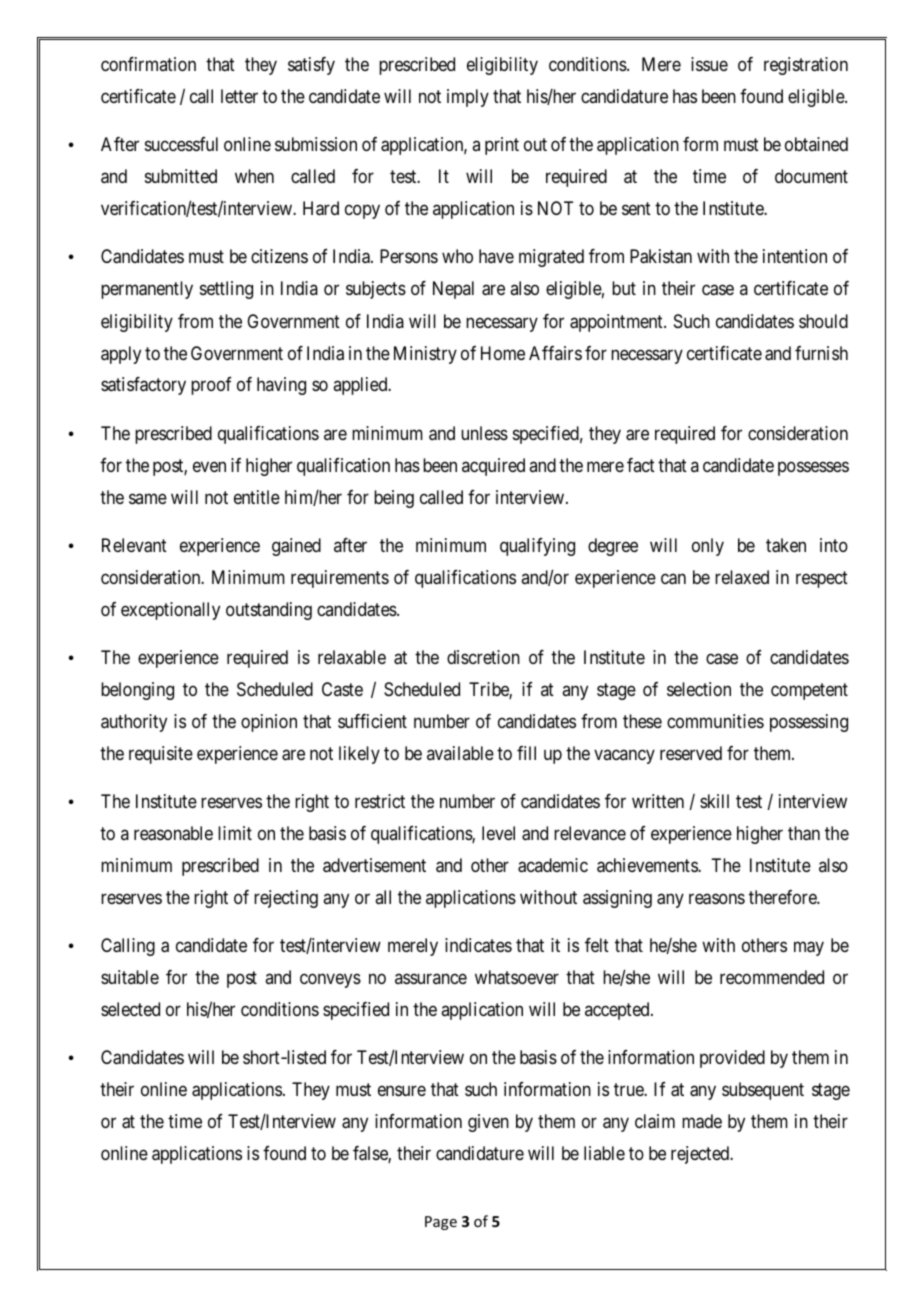  Describe the element at coordinates (239, 96) in the screenshot. I see `letter` at that location.
